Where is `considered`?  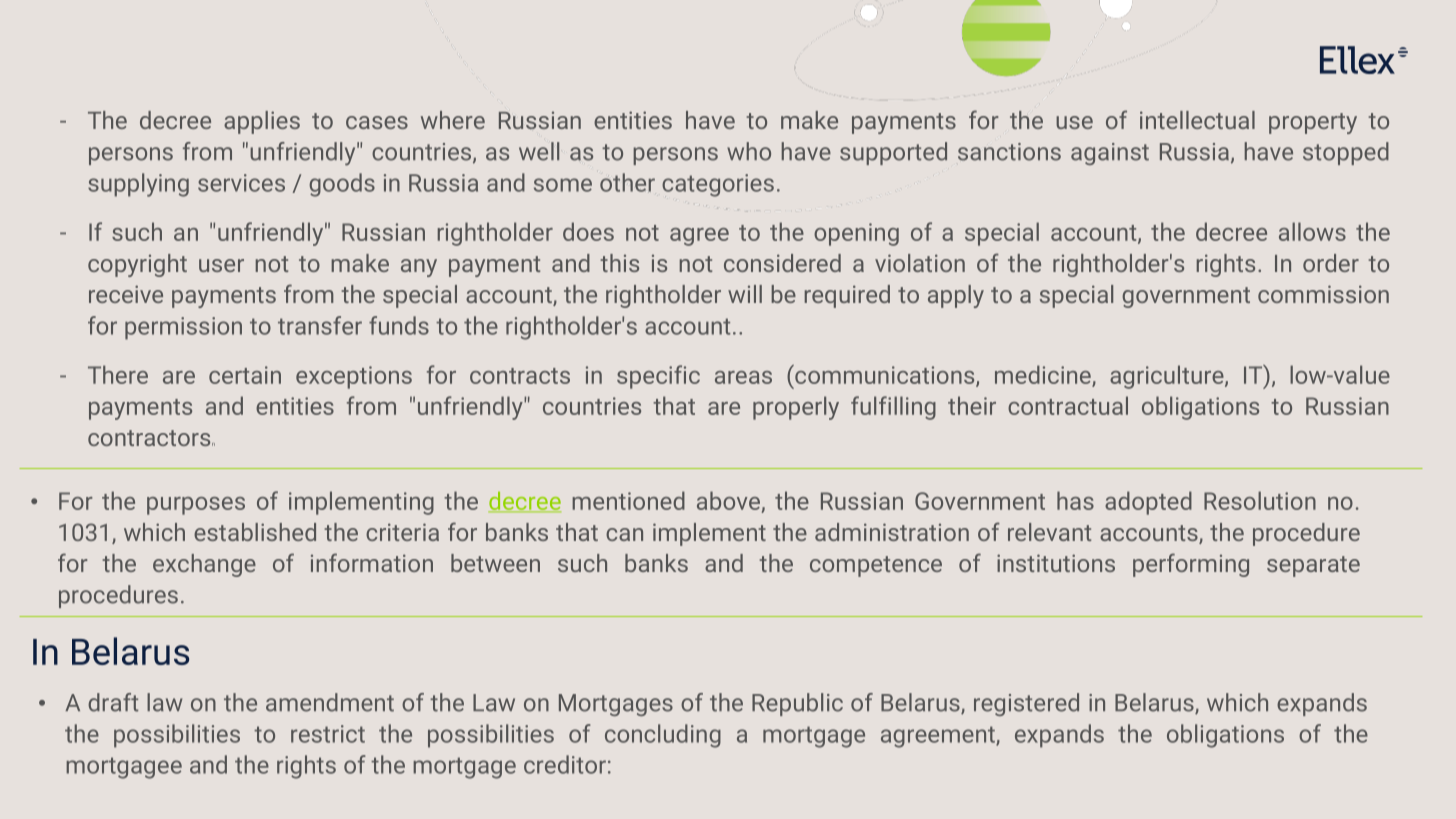
considered is located at coordinates (782, 263).
